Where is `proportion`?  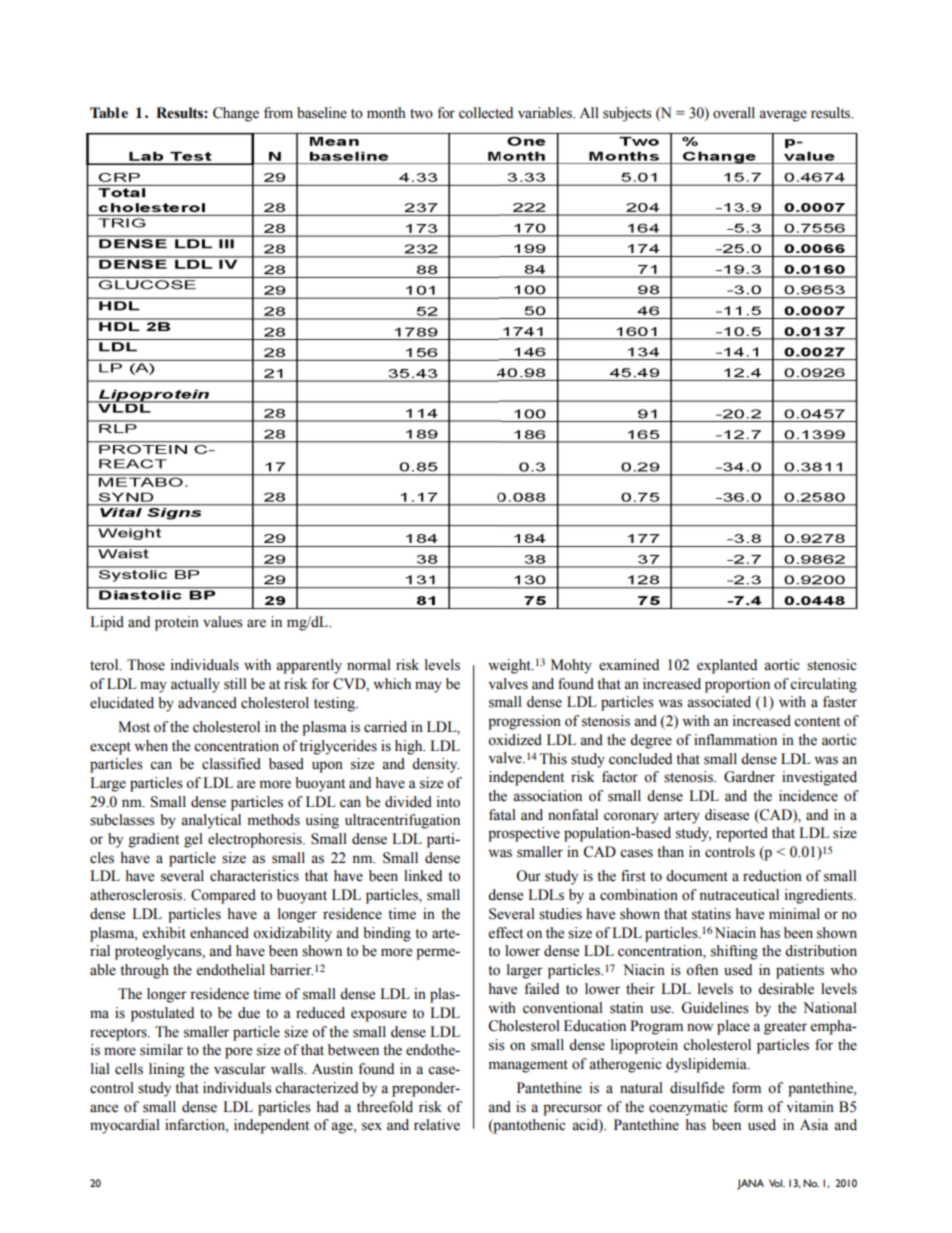 proportion is located at coordinates (737, 685).
